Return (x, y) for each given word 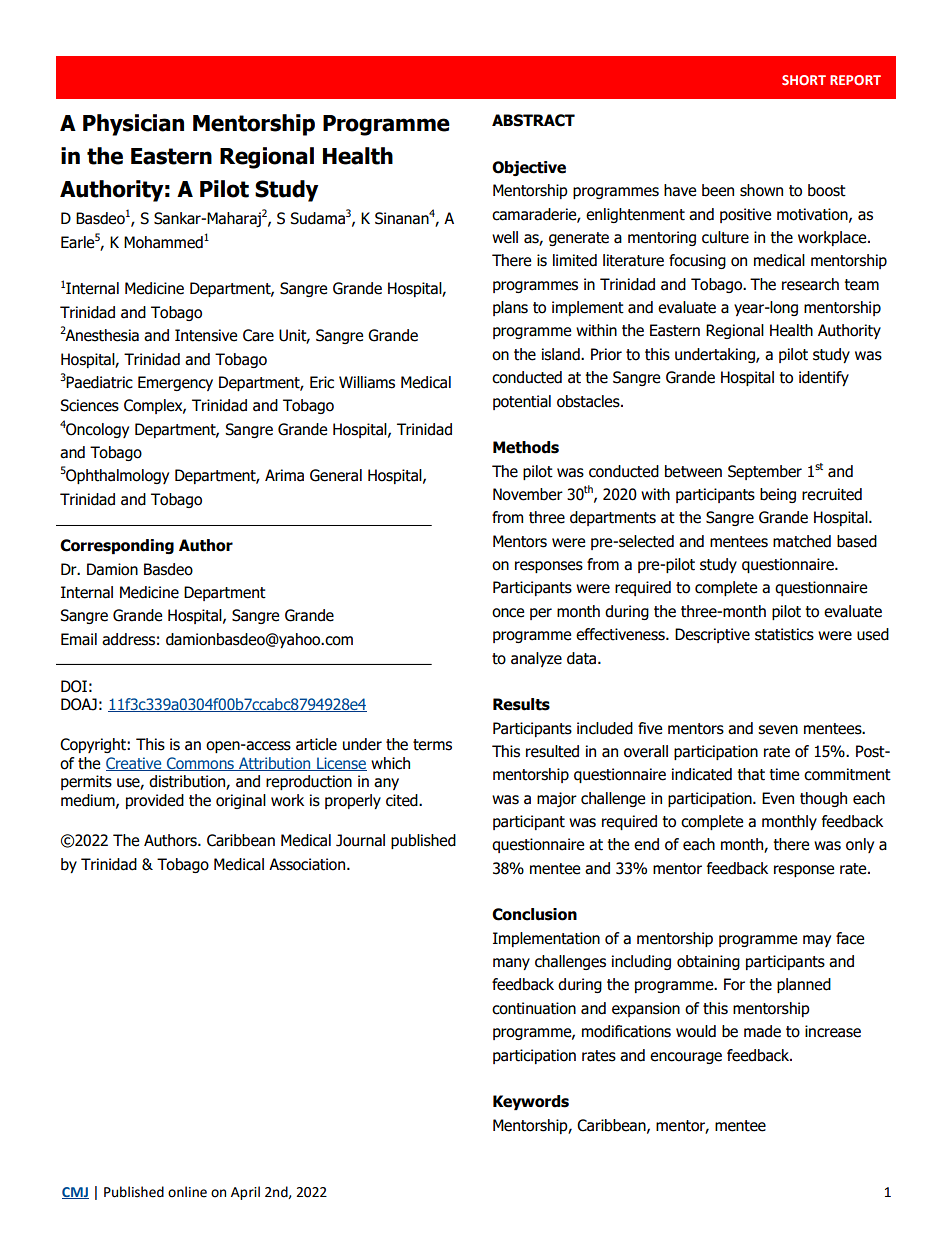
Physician (133, 125)
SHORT (804, 80)
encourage (686, 1058)
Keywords (531, 1102)
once (508, 613)
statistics (784, 634)
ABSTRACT (533, 120)
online (187, 1192)
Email (79, 639)
